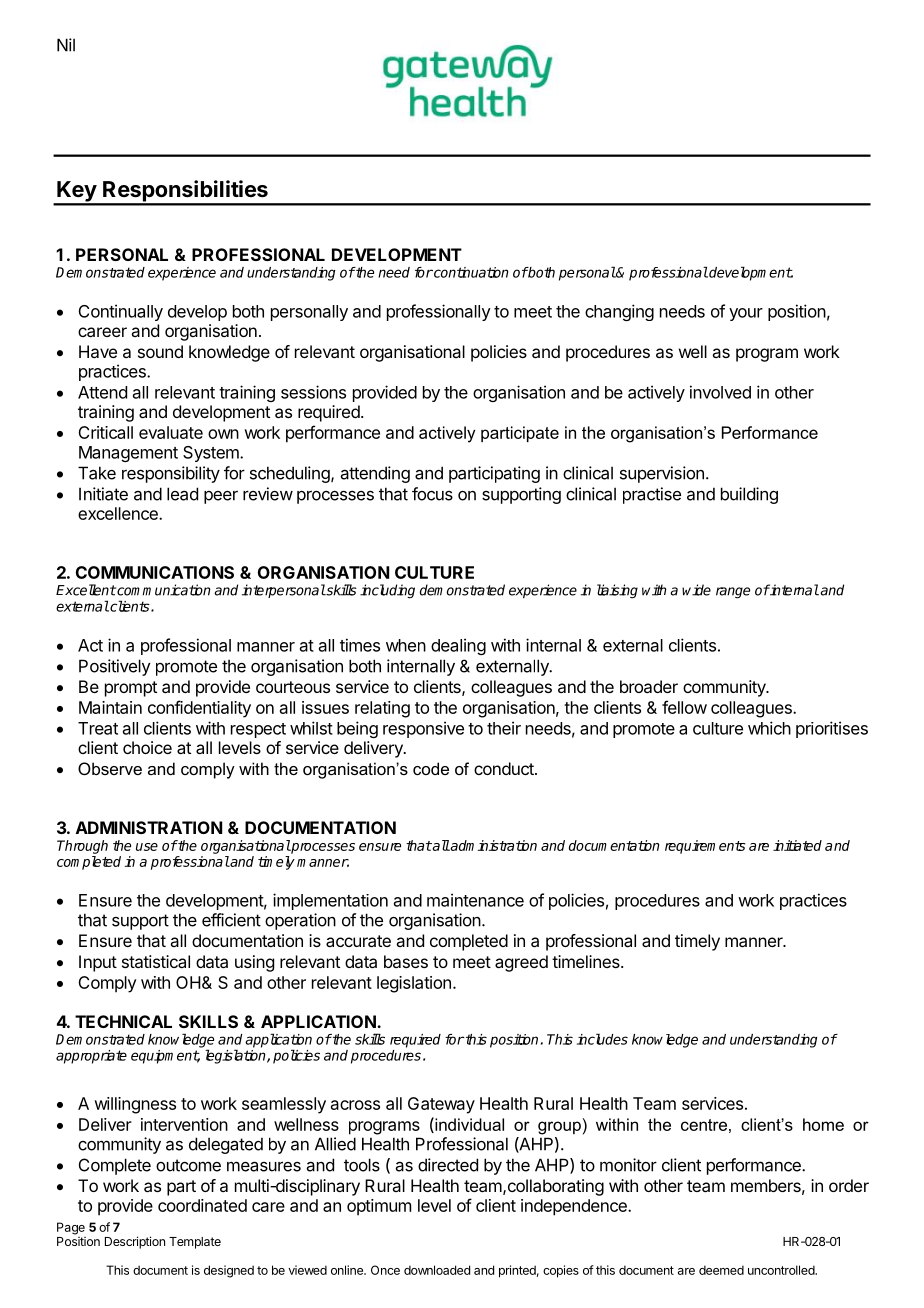  Describe the element at coordinates (705, 847) in the image. I see `requirements` at that location.
